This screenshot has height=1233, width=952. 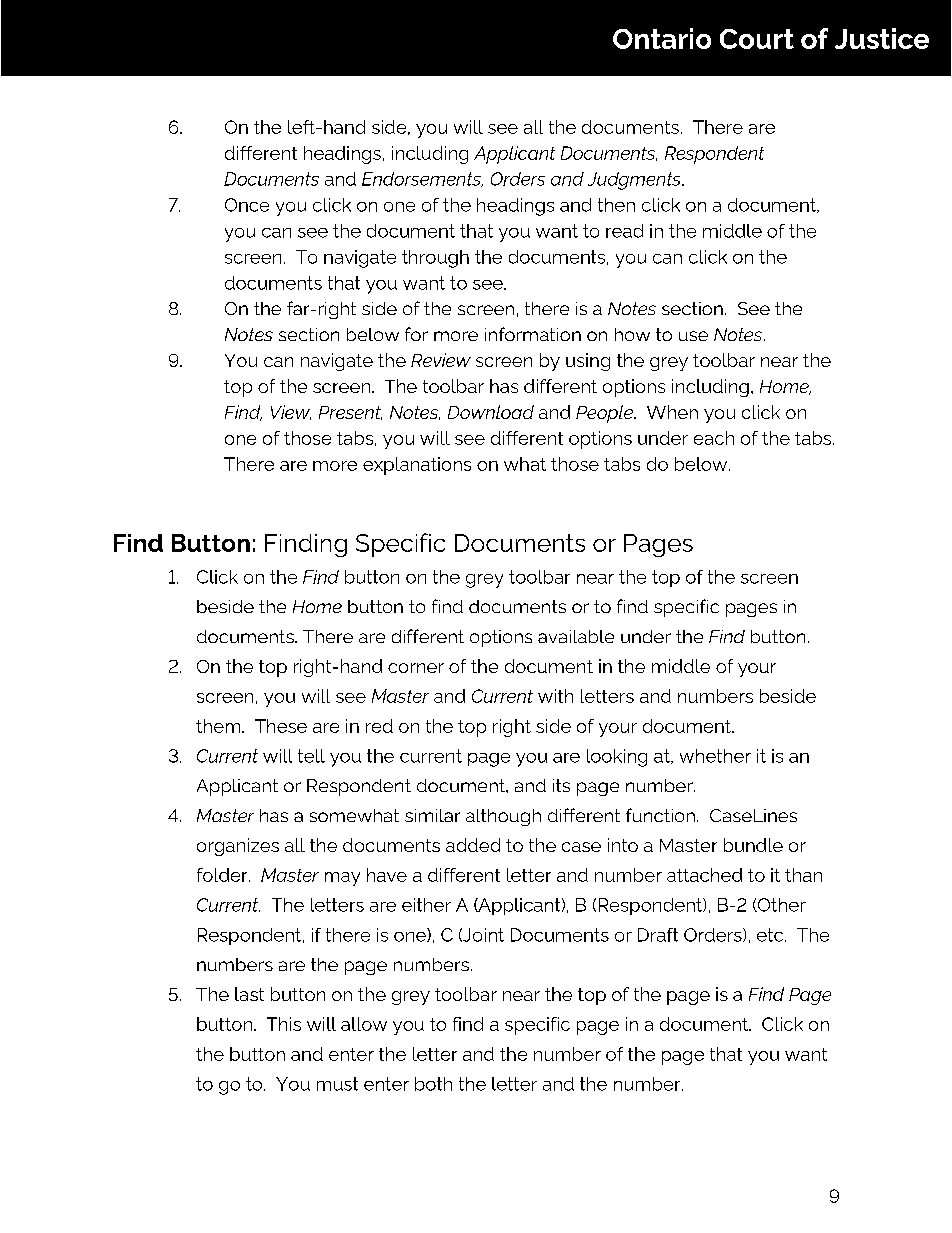 What do you see at coordinates (533, 334) in the screenshot?
I see `information` at bounding box center [533, 334].
